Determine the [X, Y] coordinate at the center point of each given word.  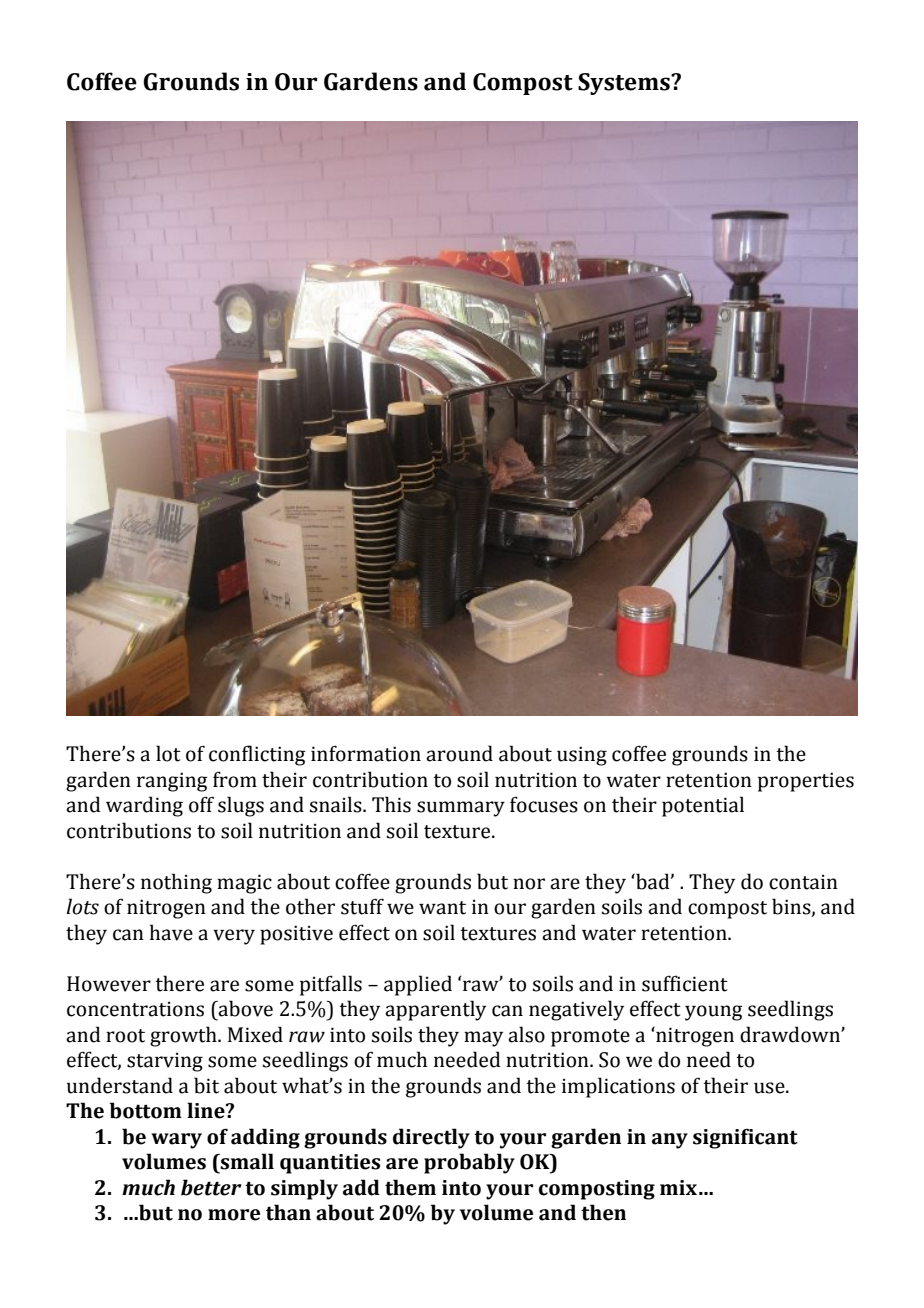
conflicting [257, 755]
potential [703, 806]
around [459, 753]
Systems [625, 84]
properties [806, 782]
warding [144, 806]
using [582, 756]
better [211, 1187]
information [366, 753]
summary [461, 809]
